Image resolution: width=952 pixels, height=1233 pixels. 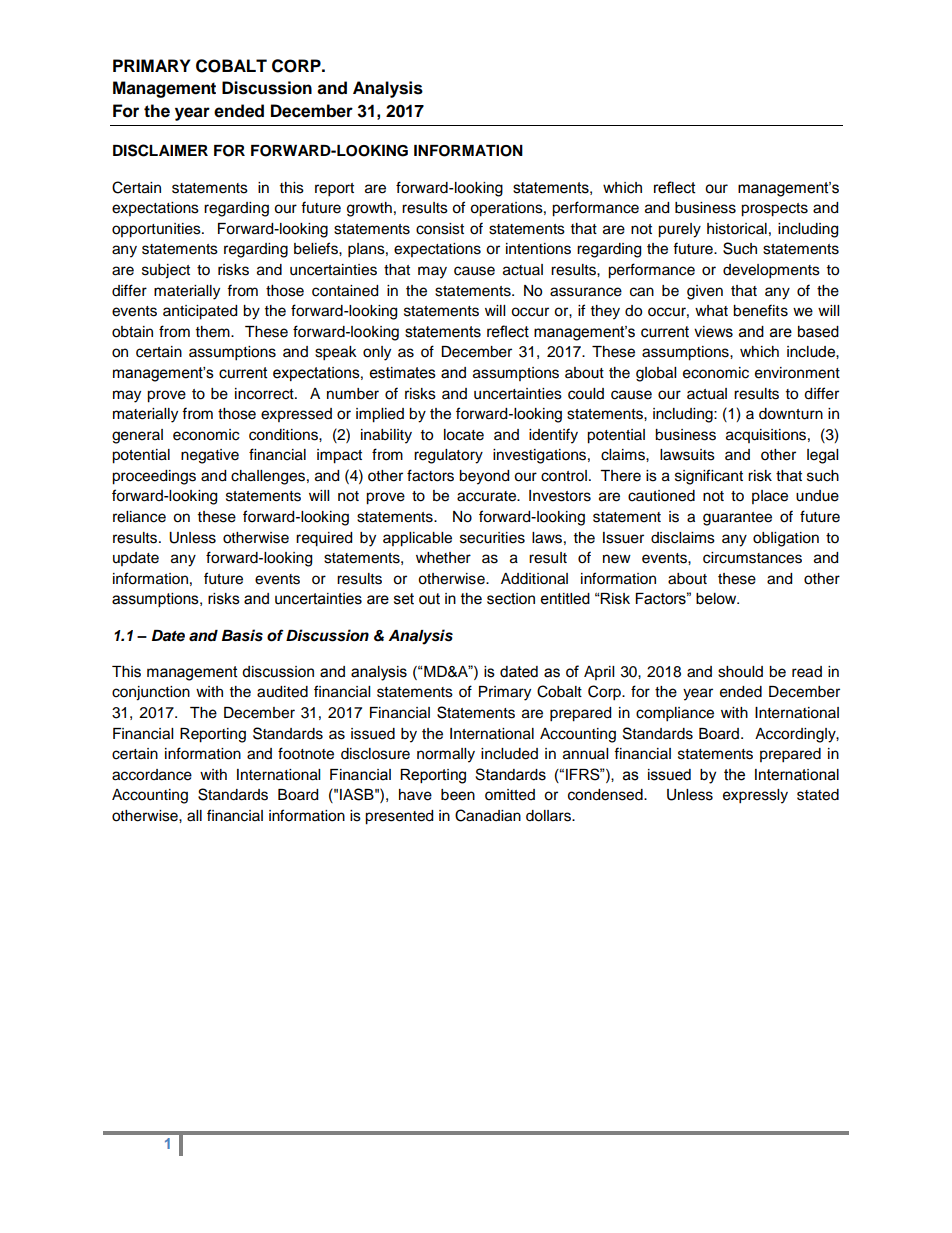 What do you see at coordinates (713, 332) in the image?
I see `views` at bounding box center [713, 332].
